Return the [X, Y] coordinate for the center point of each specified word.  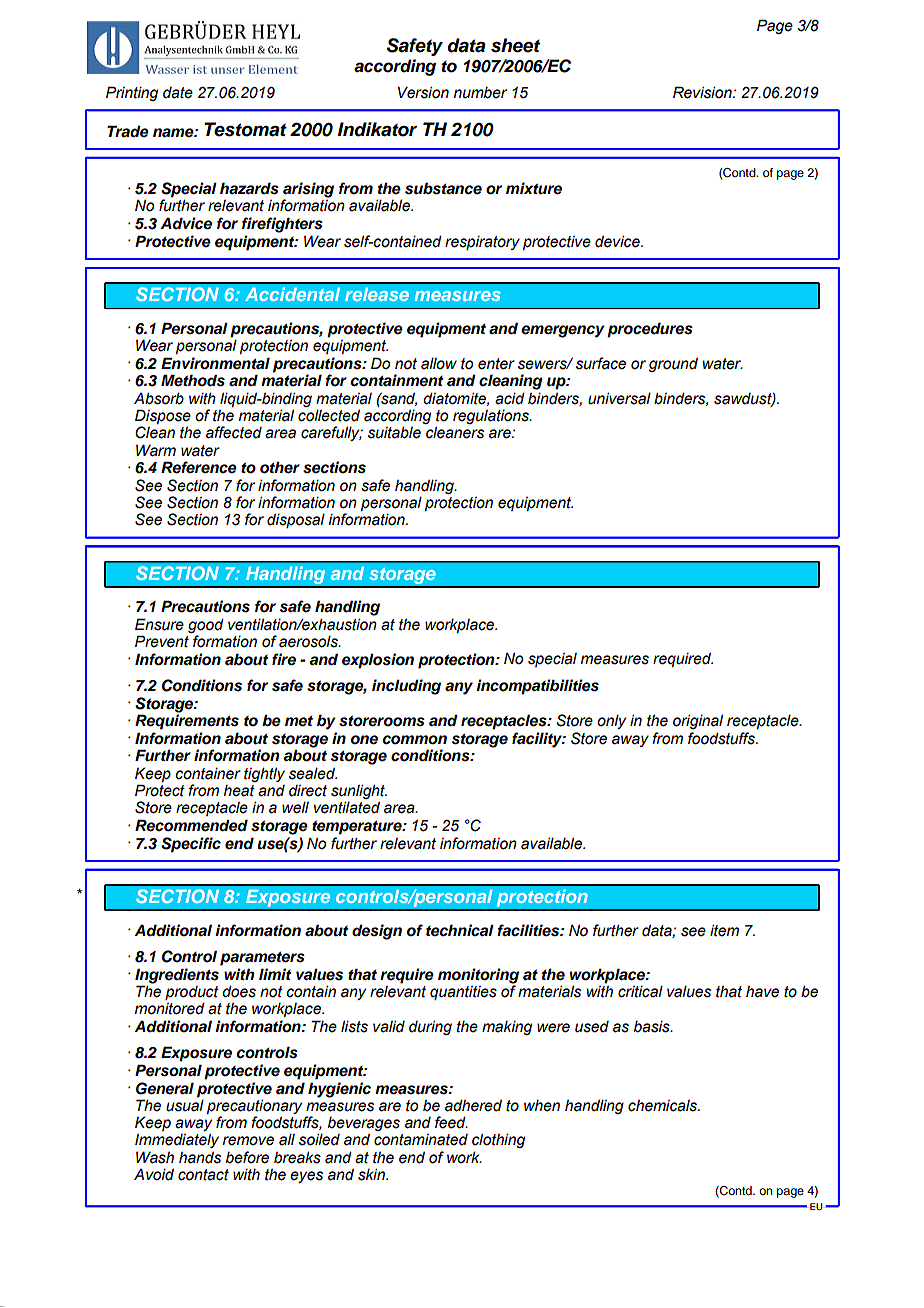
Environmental [215, 363]
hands [200, 1158]
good [206, 625]
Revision [703, 92]
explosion [378, 661]
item [724, 930]
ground [673, 365]
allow [439, 364]
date [178, 93]
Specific [191, 845]
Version [423, 92]
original [698, 721]
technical [460, 930]
